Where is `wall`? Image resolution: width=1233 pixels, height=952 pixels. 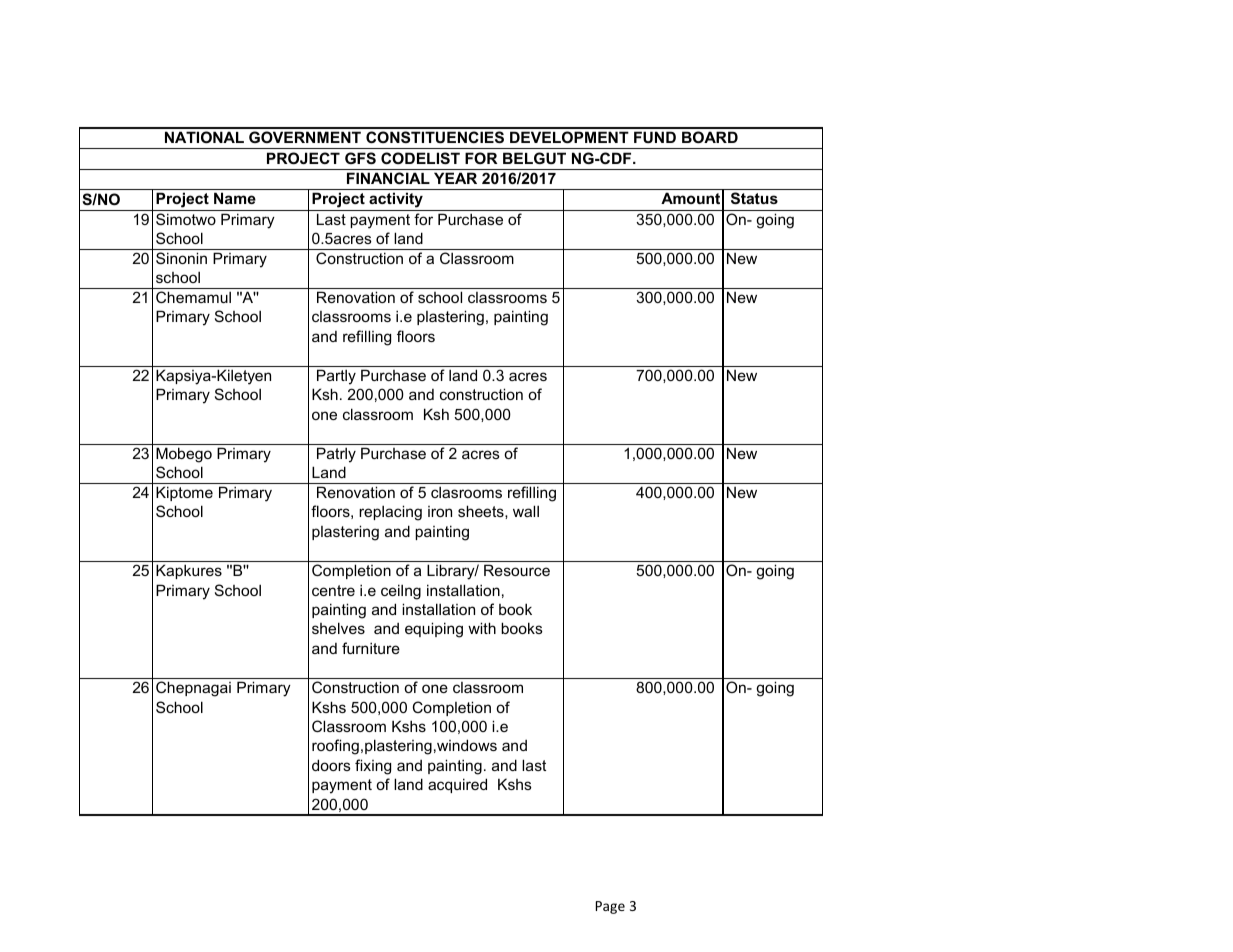
wall is located at coordinates (526, 511).
